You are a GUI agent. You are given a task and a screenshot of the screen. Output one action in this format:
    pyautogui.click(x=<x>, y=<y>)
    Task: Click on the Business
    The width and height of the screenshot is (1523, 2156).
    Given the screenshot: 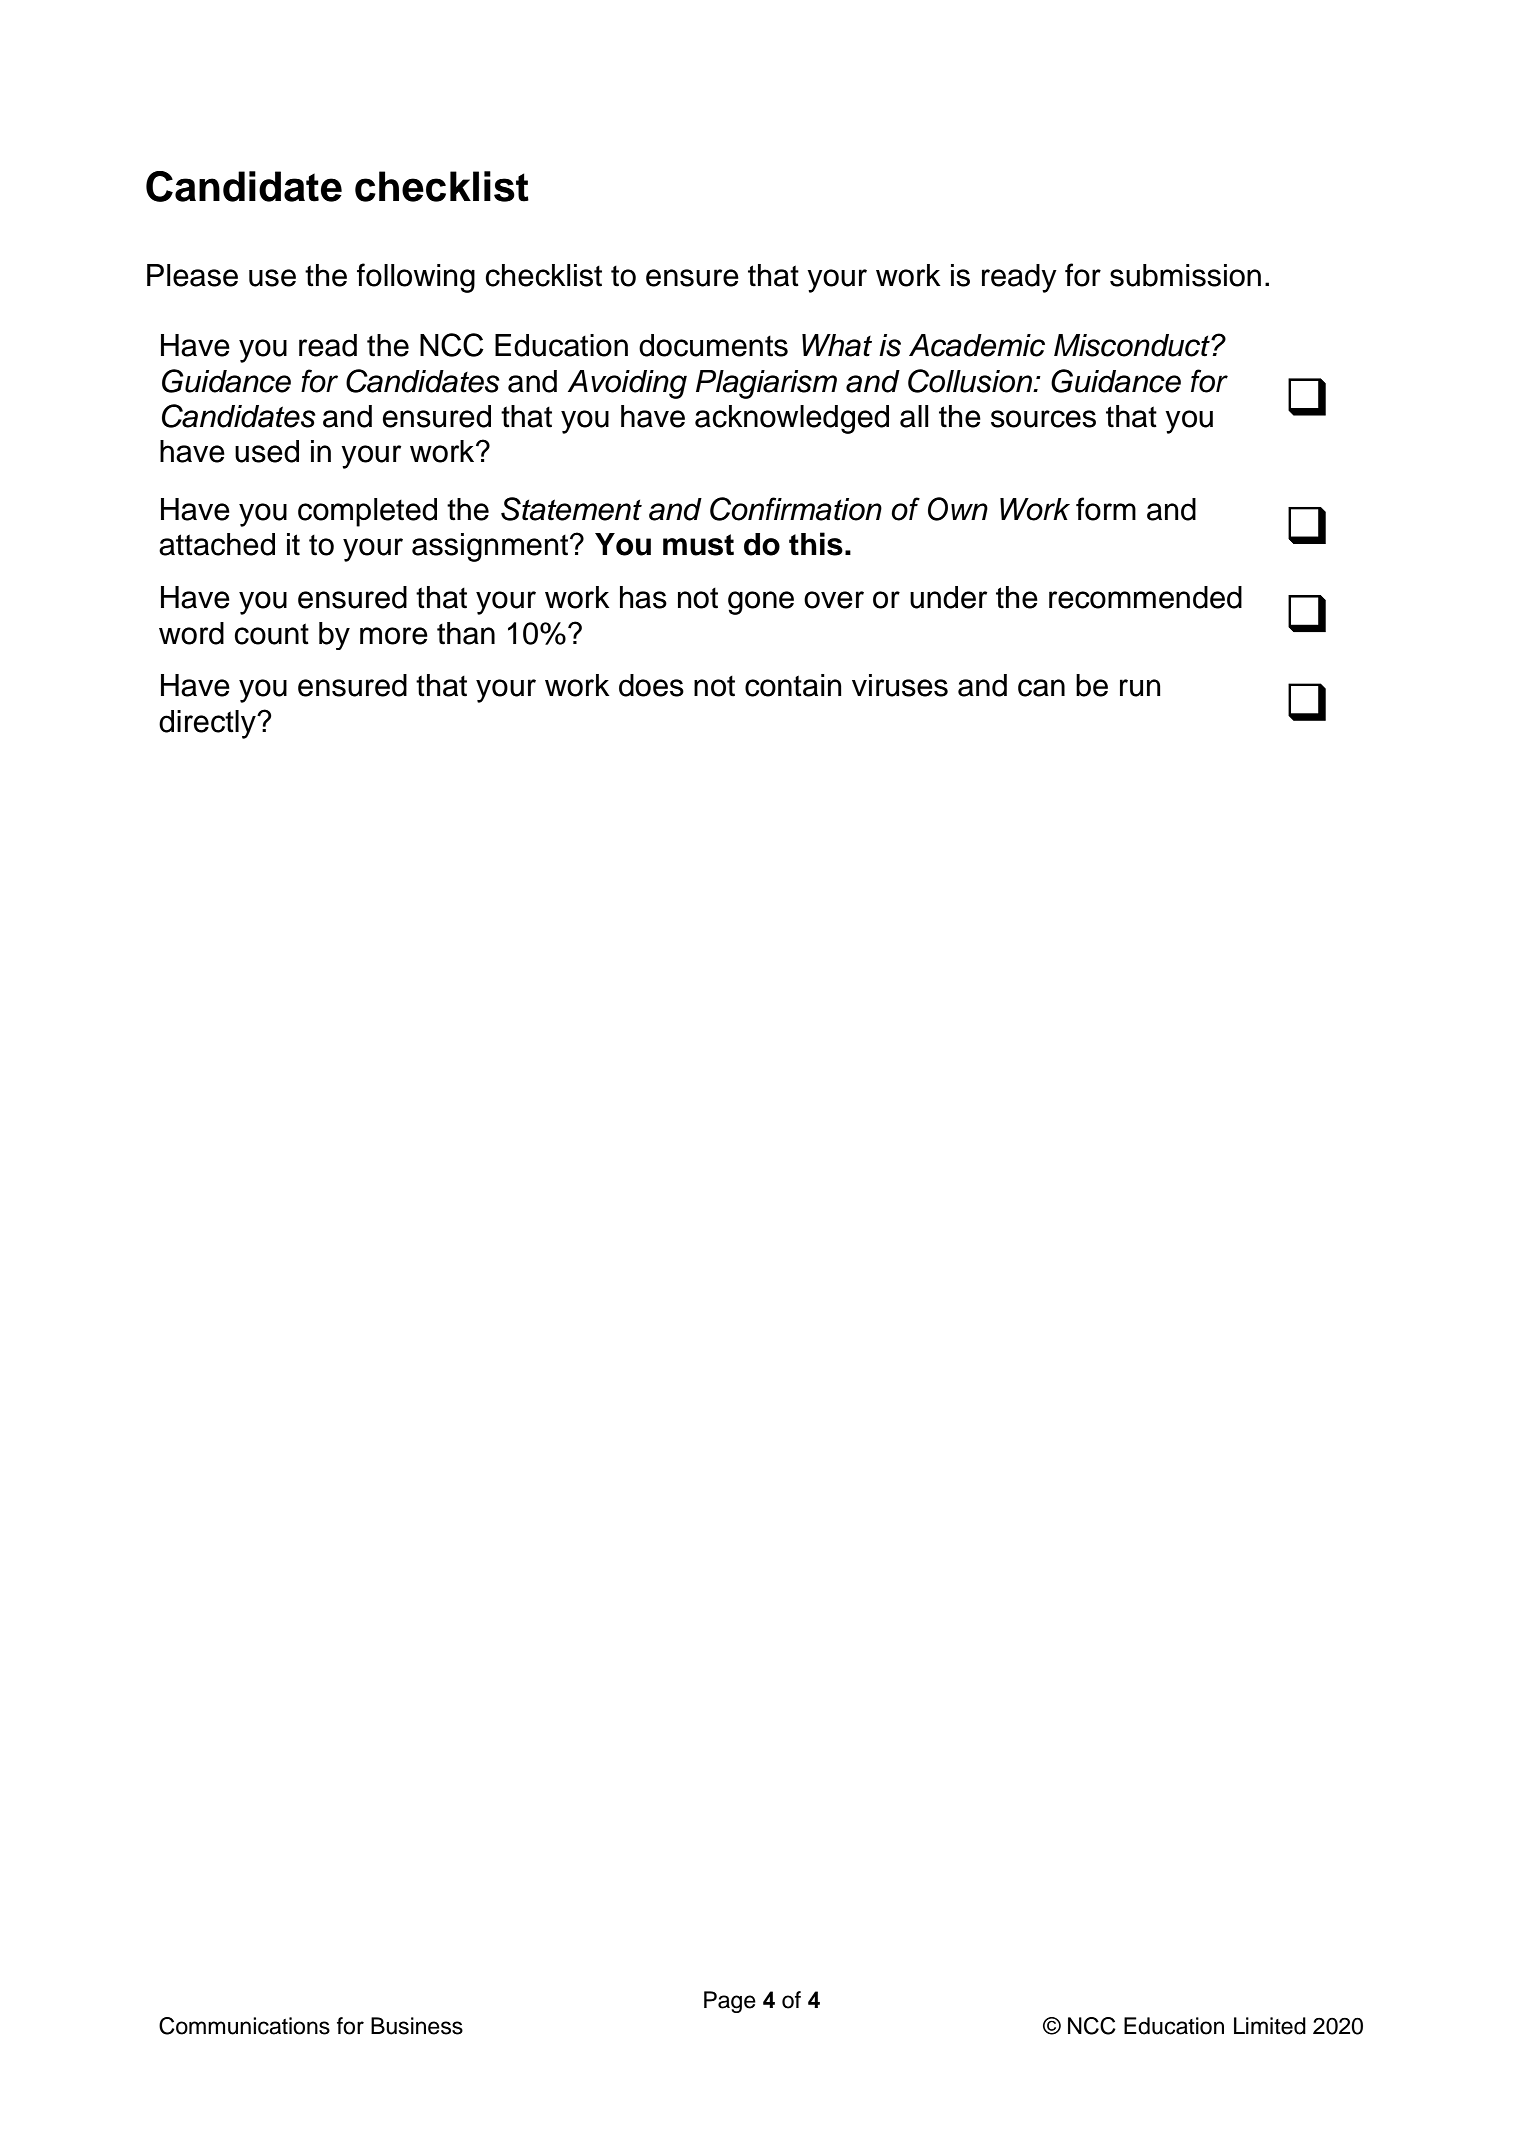 What is the action you would take?
    pyautogui.click(x=417, y=2026)
